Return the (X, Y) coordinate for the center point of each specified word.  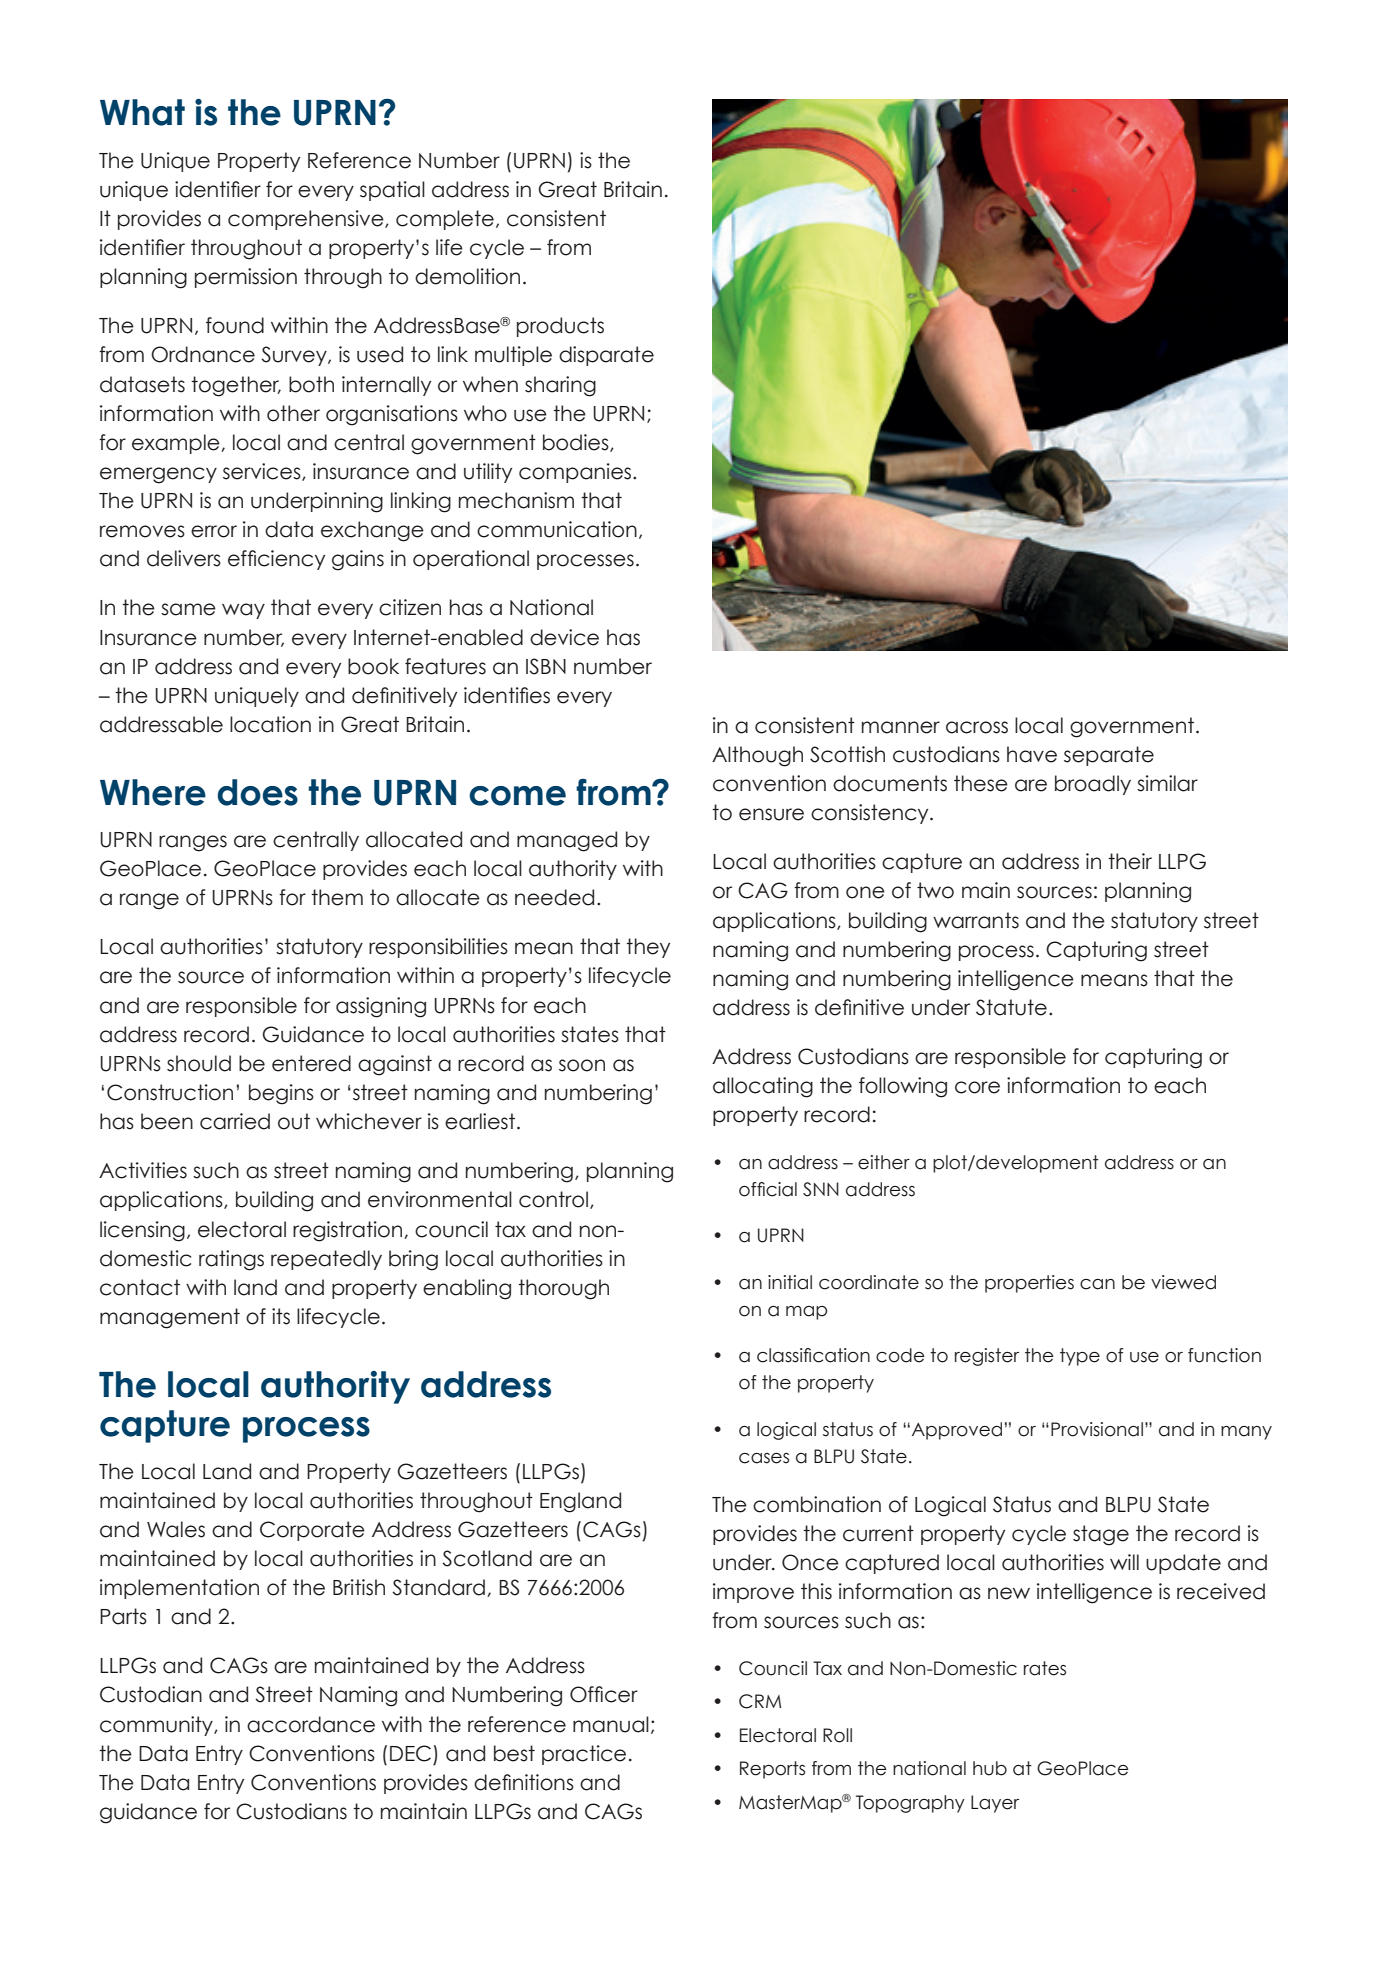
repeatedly (326, 1260)
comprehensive (307, 220)
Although (757, 756)
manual (611, 1724)
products (560, 327)
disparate (606, 356)
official (768, 1189)
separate (1109, 756)
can (1097, 1284)
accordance (311, 1724)
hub (990, 1768)
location (270, 724)
